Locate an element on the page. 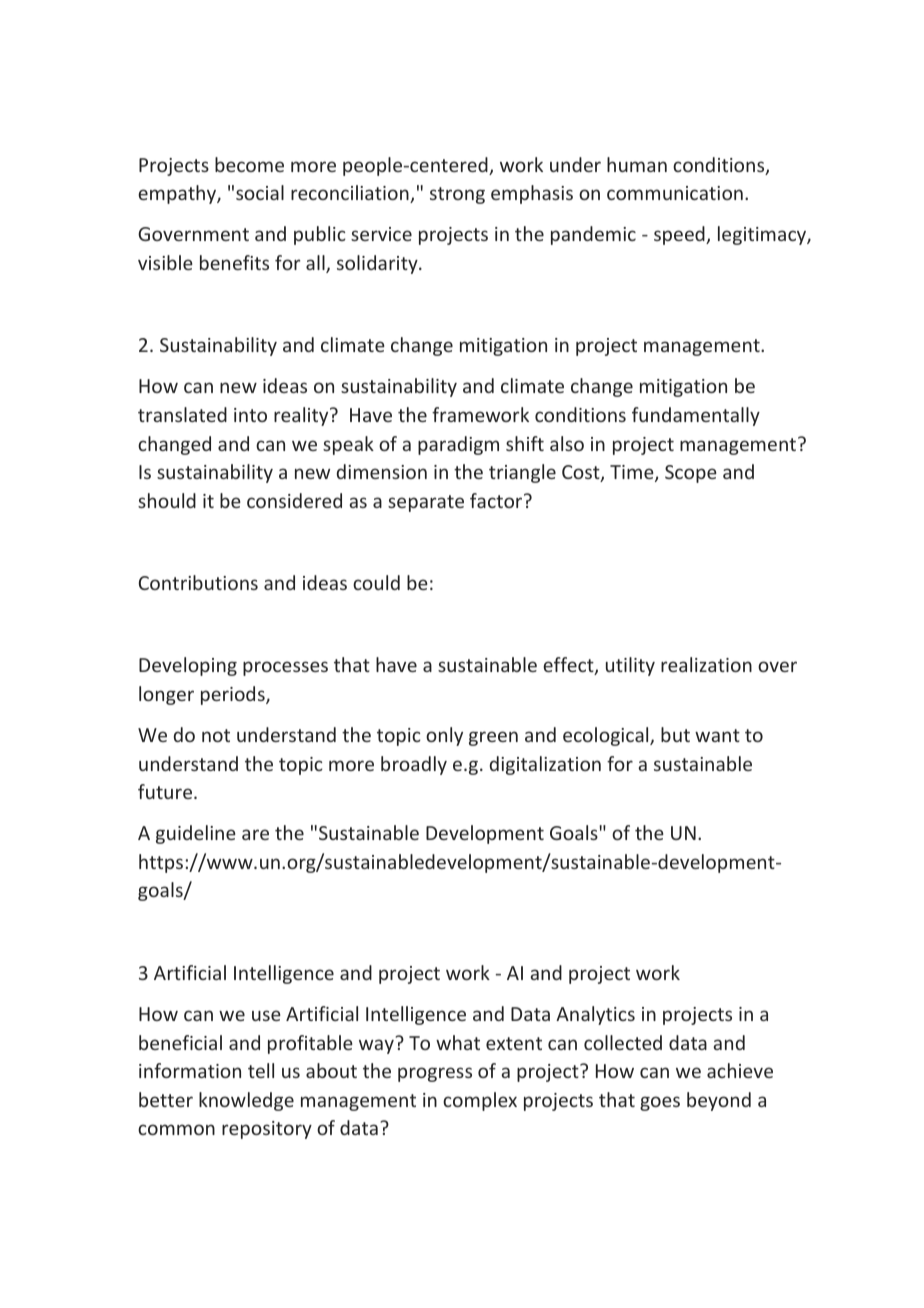 This page has width=924, height=1308. communication is located at coordinates (675, 193).
